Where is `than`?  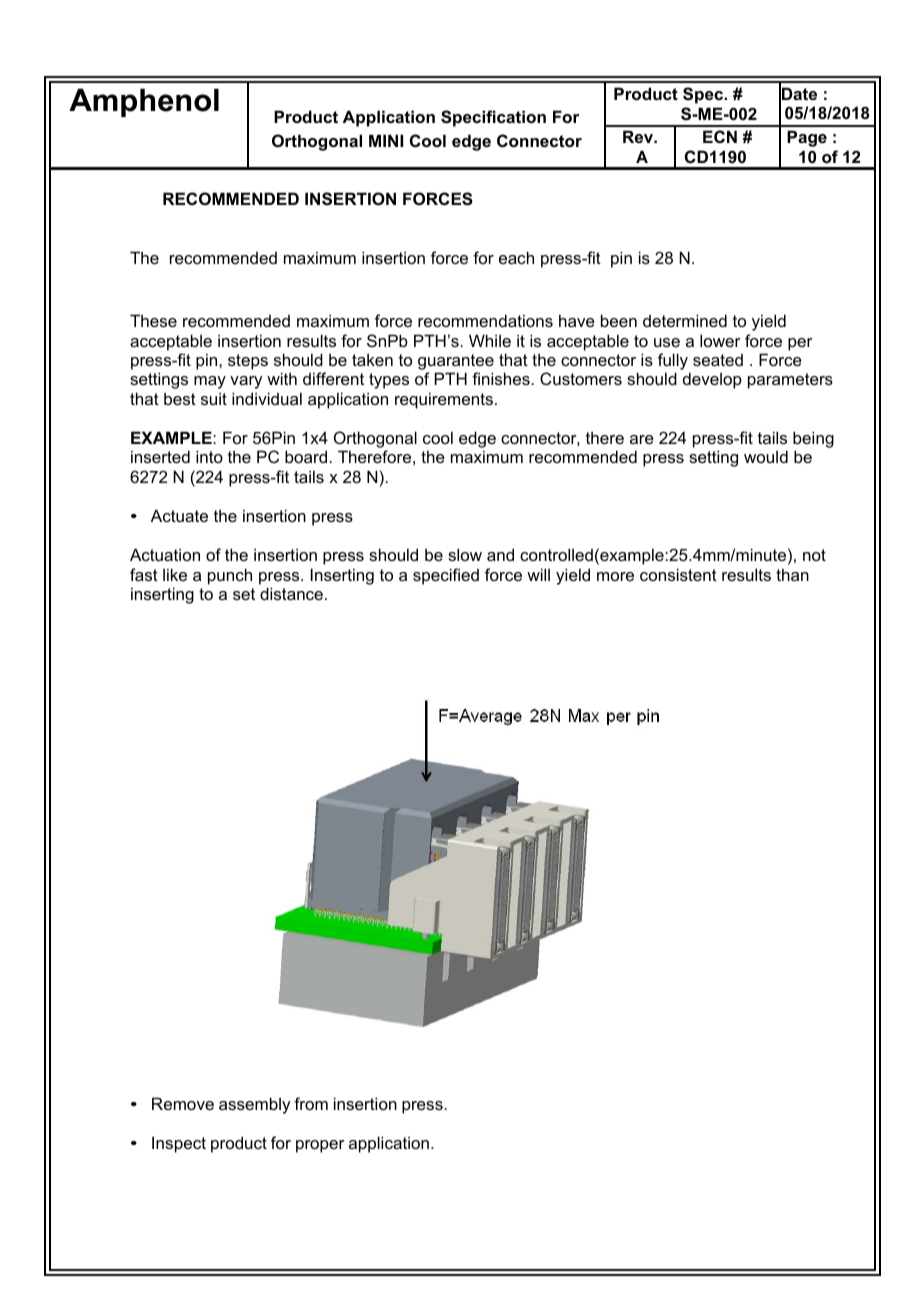
than is located at coordinates (792, 574).
